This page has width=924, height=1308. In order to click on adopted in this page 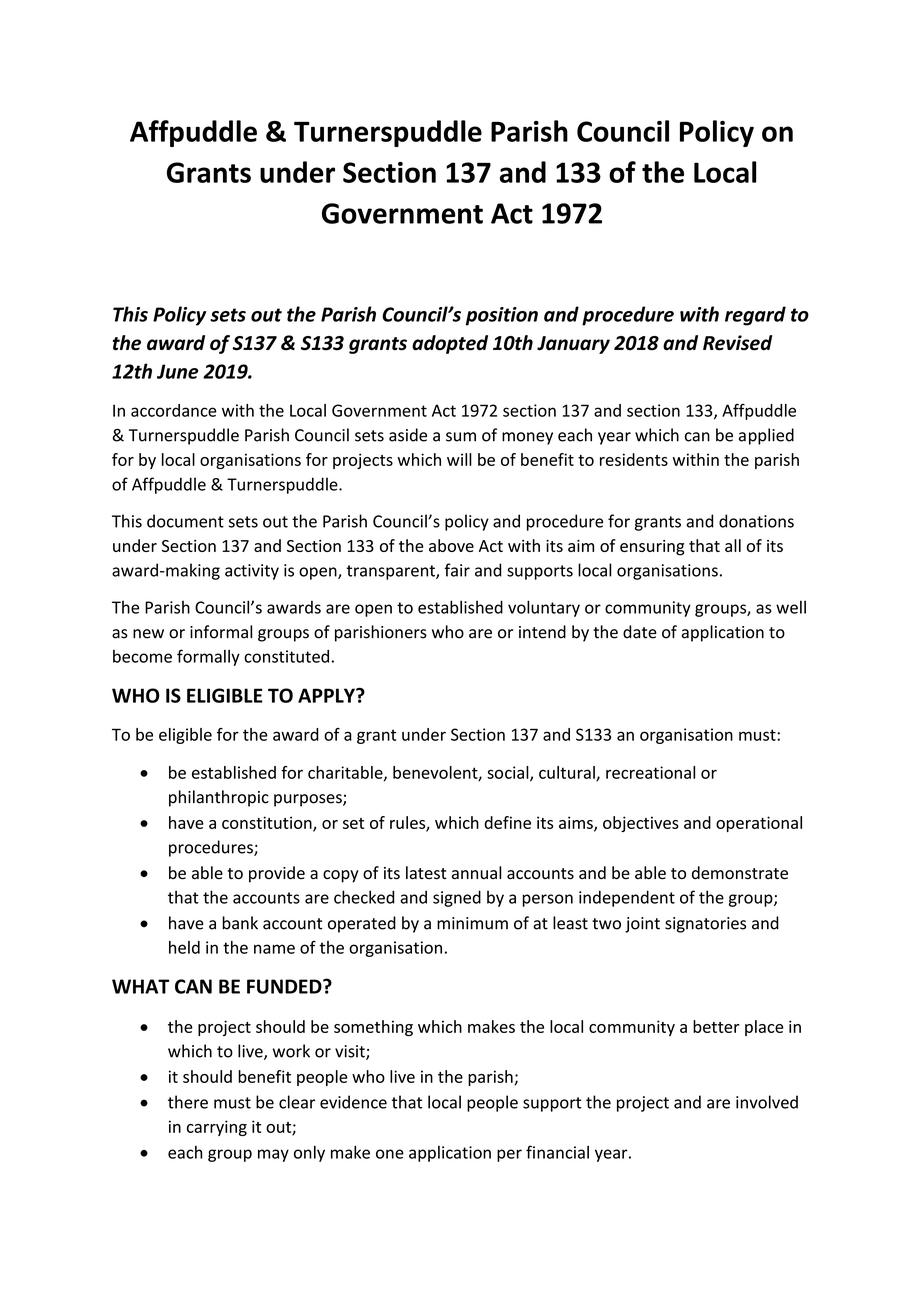, I will do `click(450, 344)`.
